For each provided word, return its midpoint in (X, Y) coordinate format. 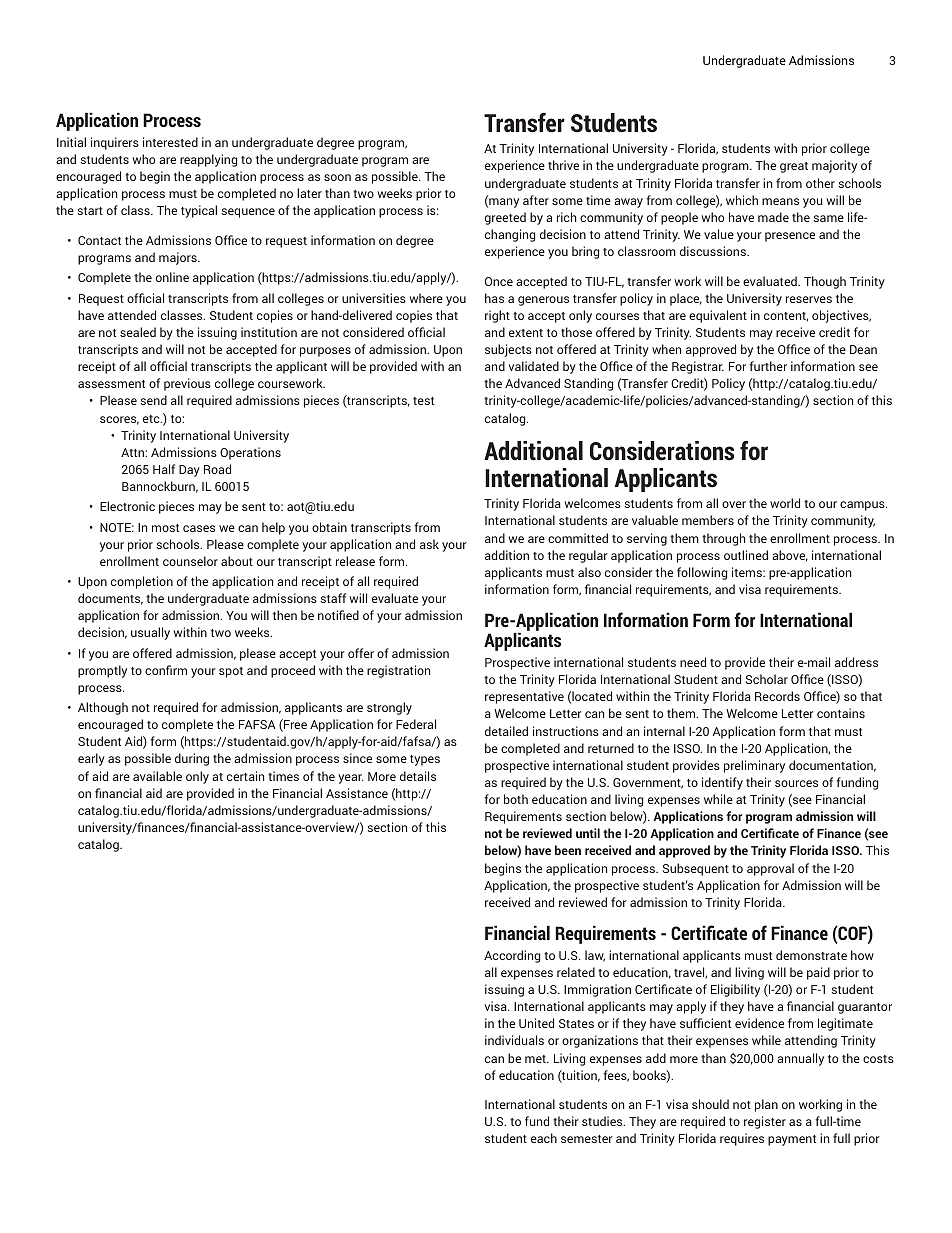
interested (170, 142)
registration (398, 671)
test (423, 401)
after (536, 200)
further (768, 366)
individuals (514, 1040)
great (794, 167)
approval (770, 869)
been (568, 850)
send (153, 400)
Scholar (767, 679)
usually (150, 633)
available (157, 776)
